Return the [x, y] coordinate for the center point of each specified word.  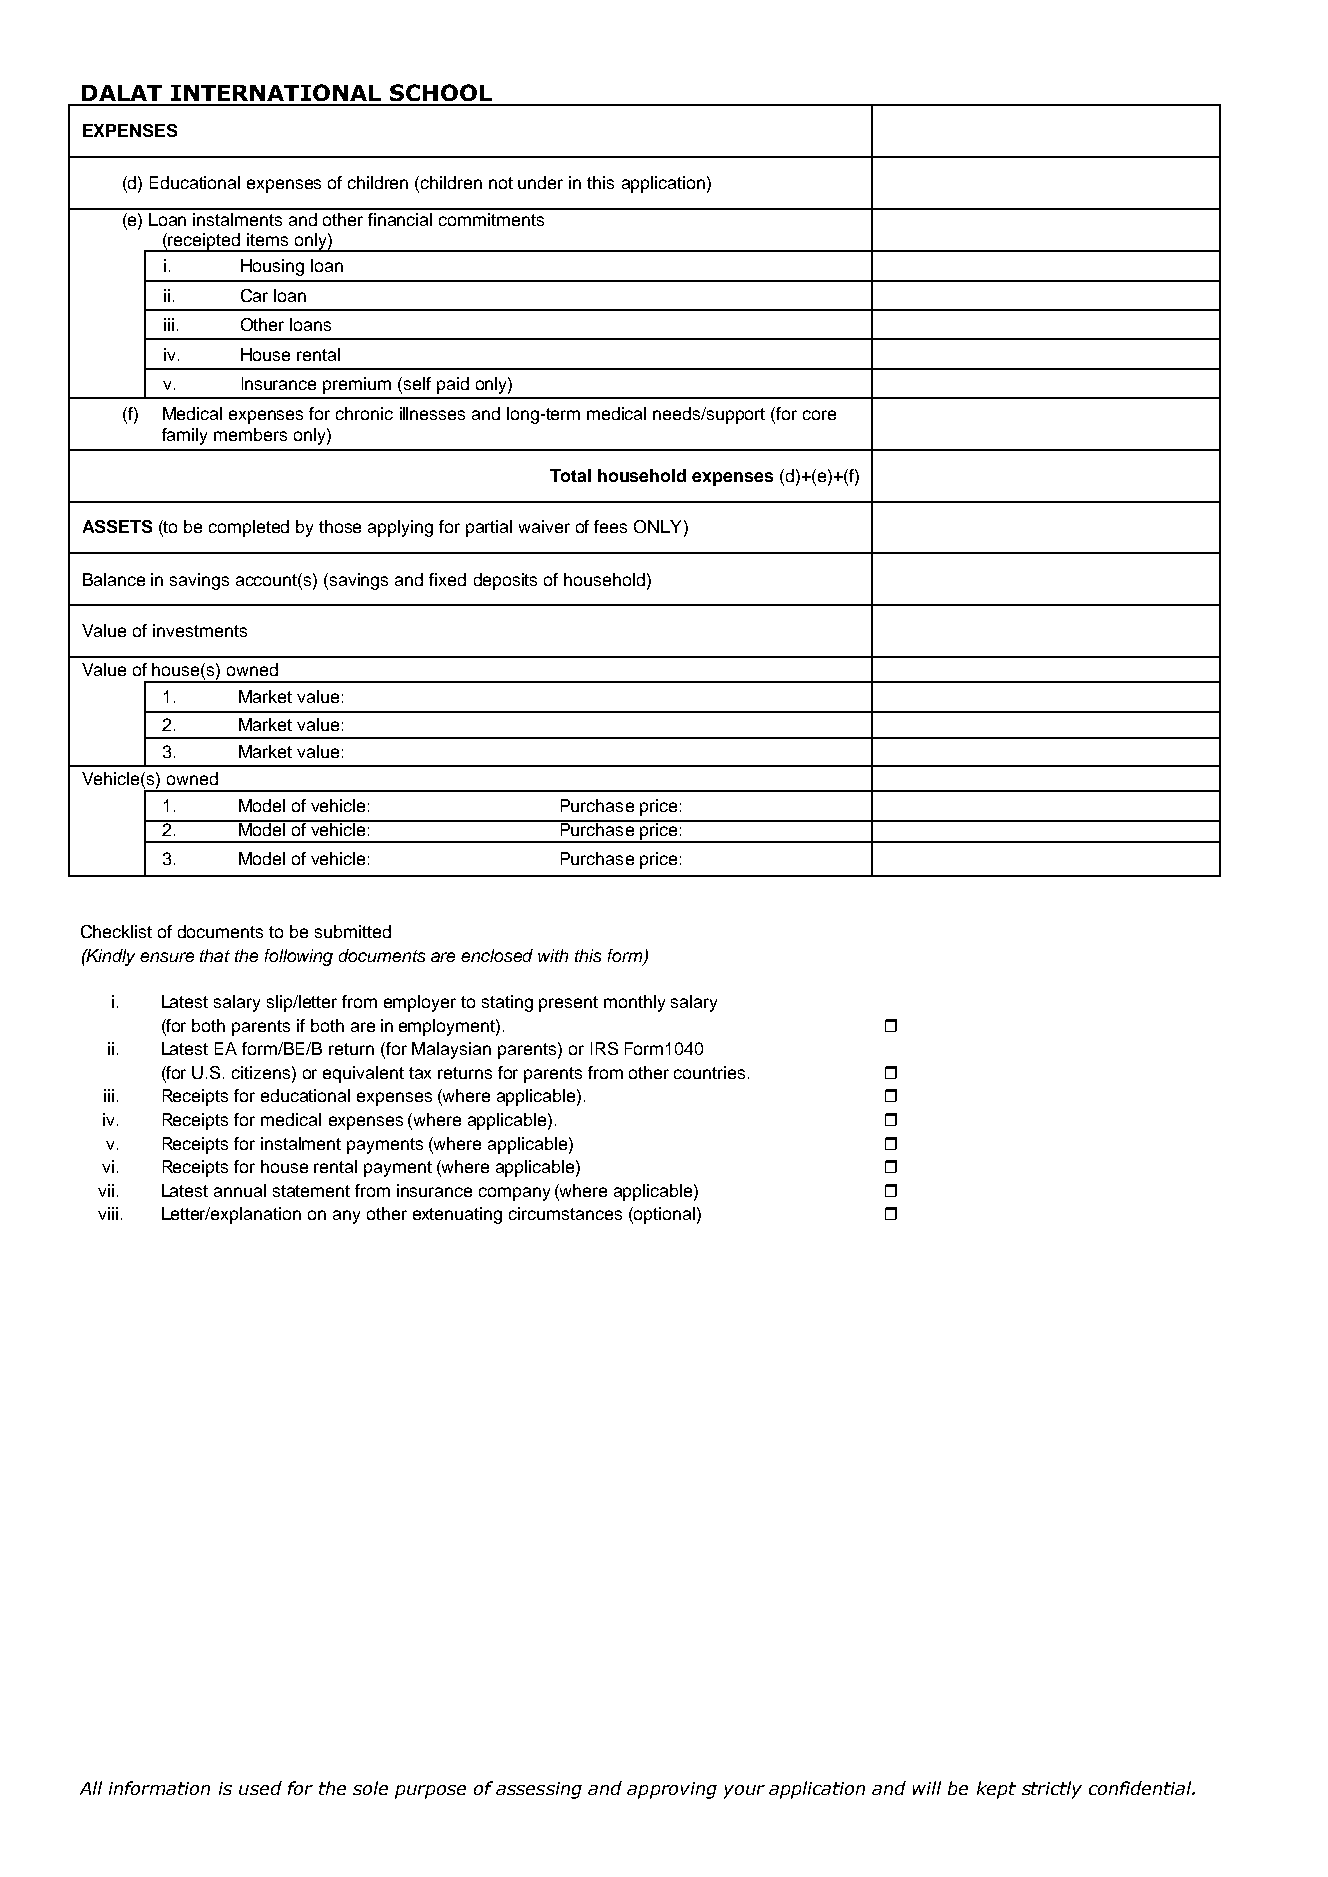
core [819, 415]
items [267, 239]
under [540, 182]
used [260, 1788]
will [927, 1788]
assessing [539, 1790]
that [215, 955]
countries [709, 1072]
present [568, 1004]
